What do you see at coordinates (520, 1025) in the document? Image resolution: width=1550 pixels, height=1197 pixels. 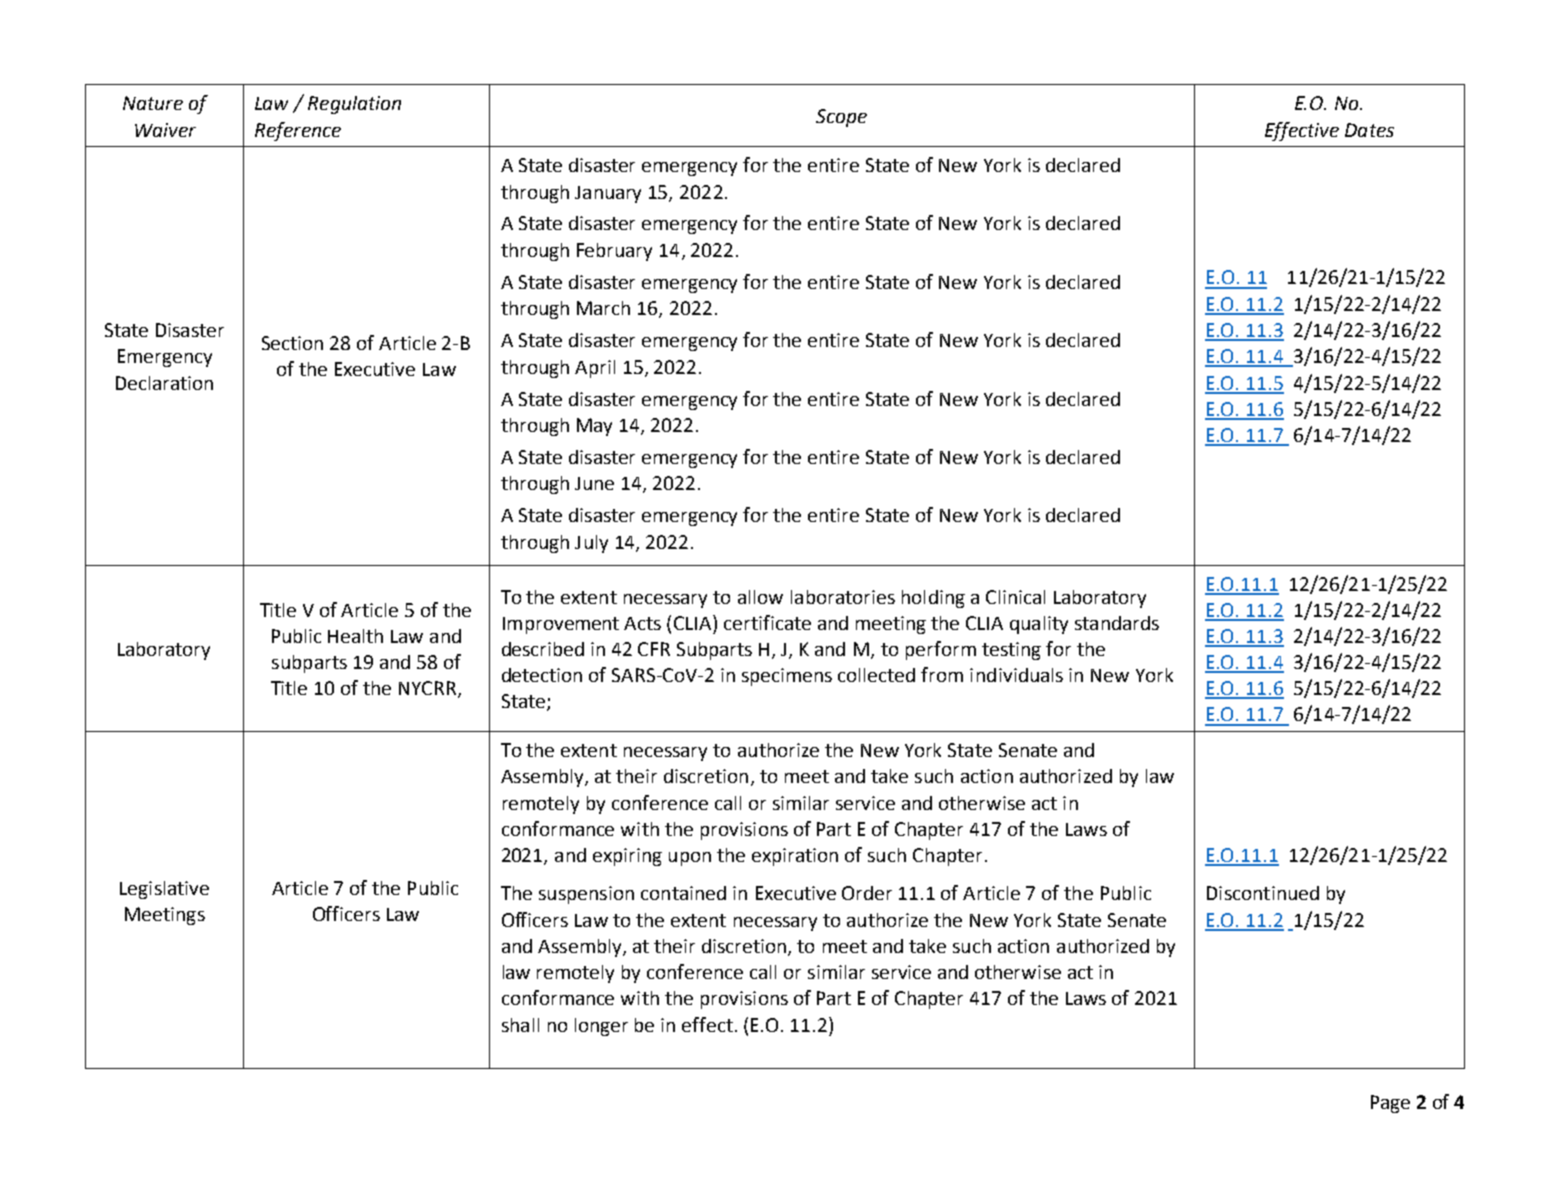 I see `shall` at bounding box center [520, 1025].
